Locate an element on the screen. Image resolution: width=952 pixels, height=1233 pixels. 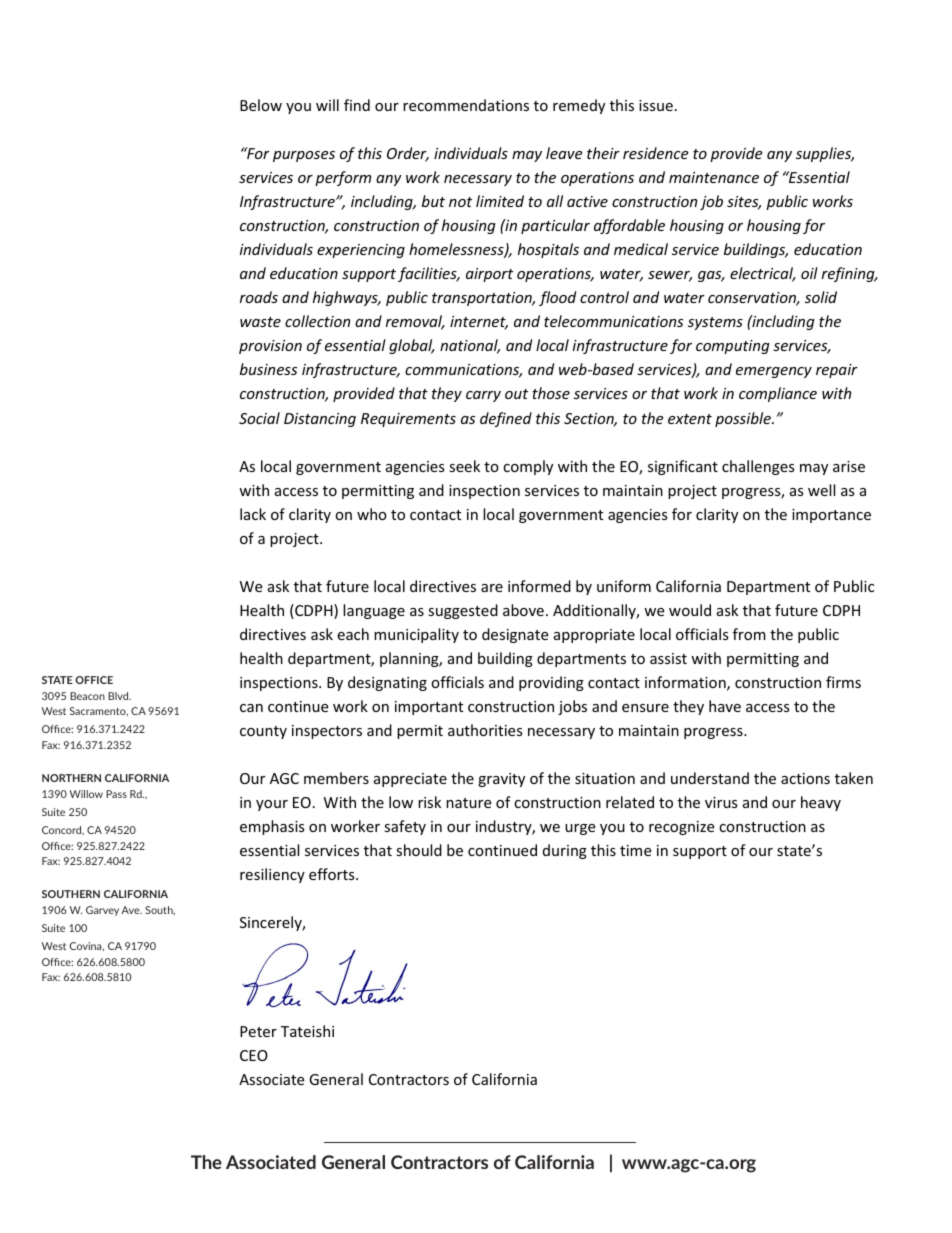
Pass is located at coordinates (116, 794).
